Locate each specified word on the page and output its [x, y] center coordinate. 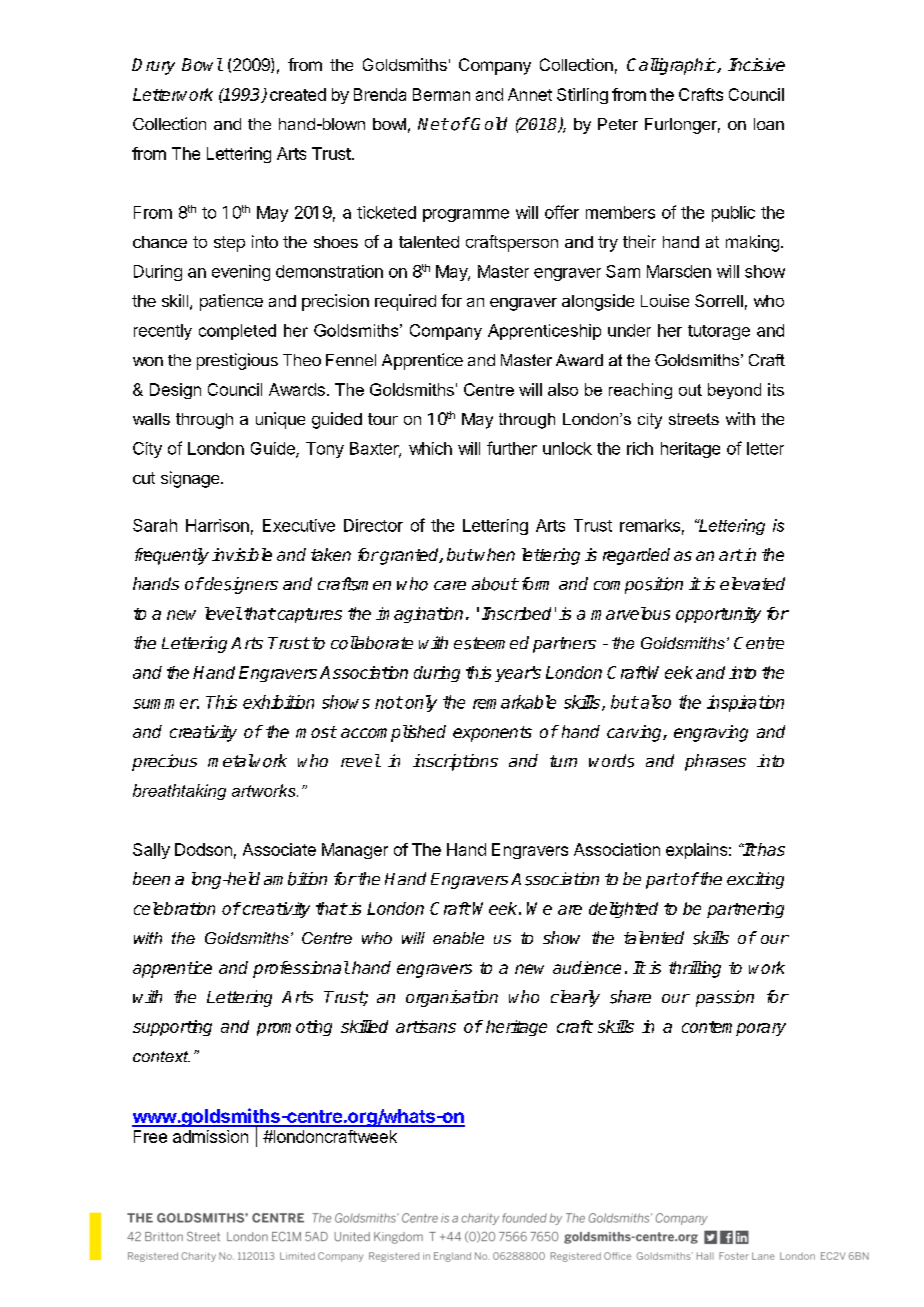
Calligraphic [673, 66]
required [405, 302]
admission [210, 1136]
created [298, 94]
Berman [441, 94]
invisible [242, 554]
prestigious [237, 361]
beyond [734, 391]
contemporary [734, 1028]
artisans [426, 1026]
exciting [755, 880]
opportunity [718, 615]
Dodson [203, 849]
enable [458, 938]
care [450, 585]
